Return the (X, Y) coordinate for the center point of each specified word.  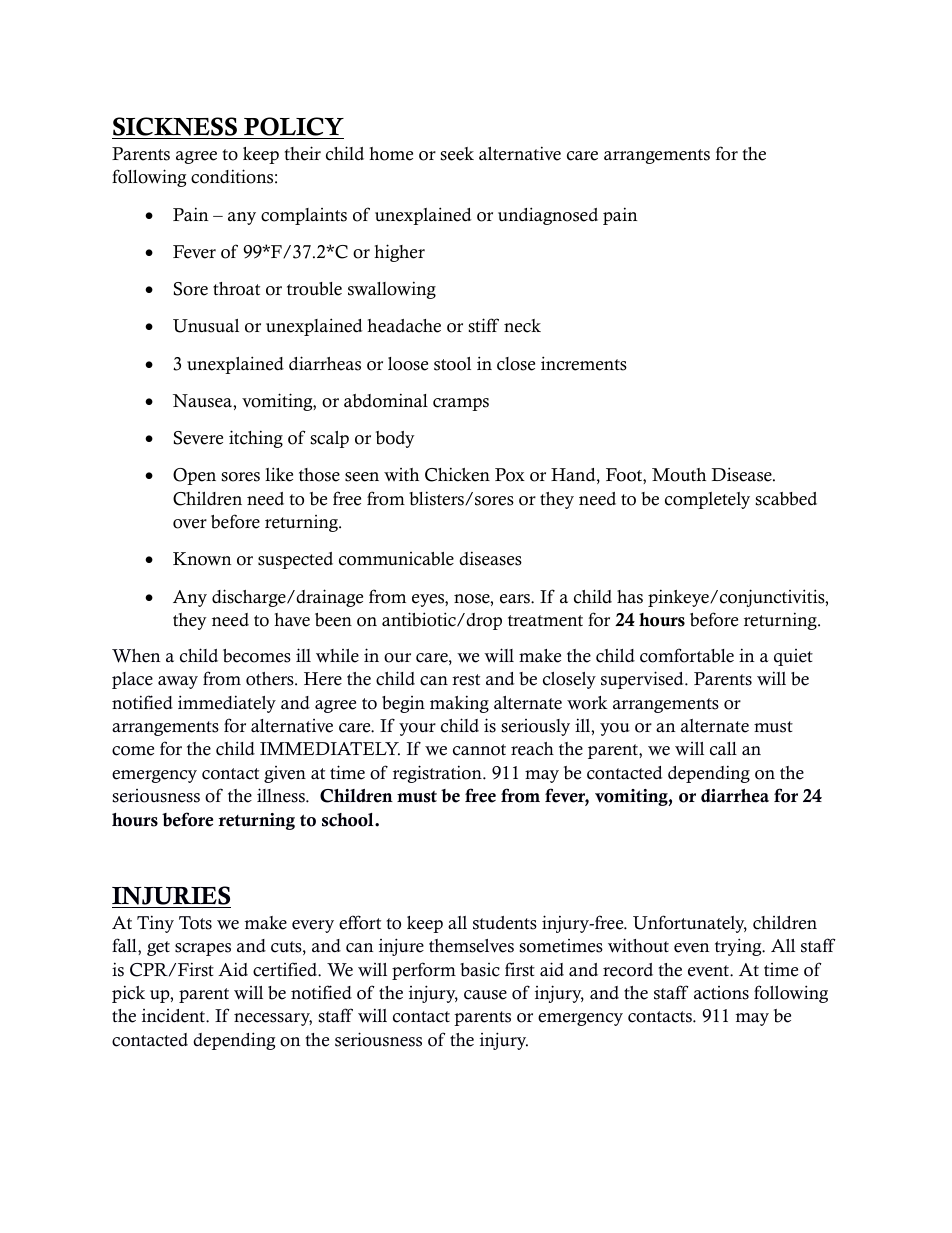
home (391, 154)
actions (721, 993)
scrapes (203, 949)
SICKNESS (175, 128)
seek (457, 154)
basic (480, 970)
